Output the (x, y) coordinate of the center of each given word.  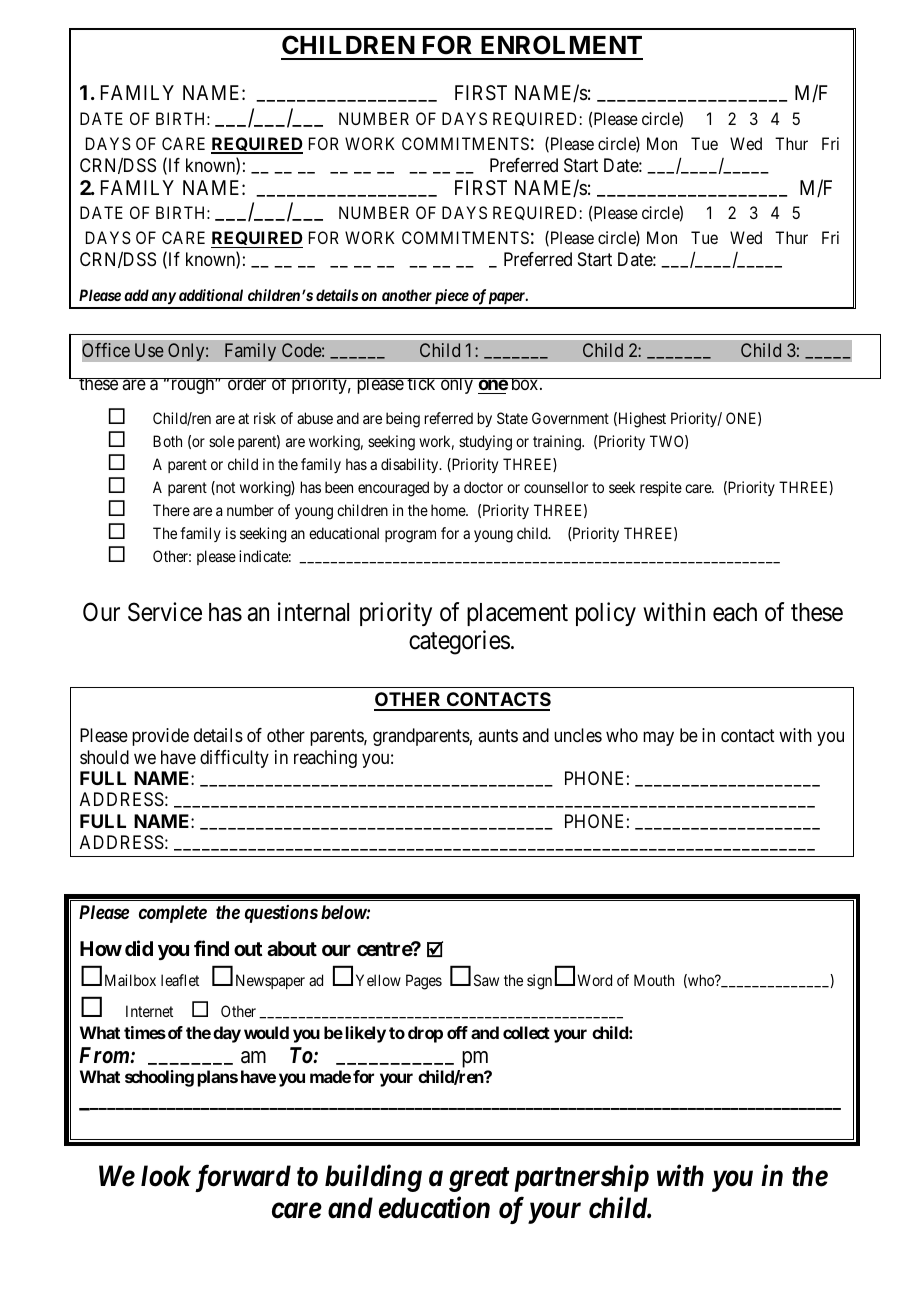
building (373, 1178)
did (139, 948)
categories (459, 642)
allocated (558, 351)
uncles (578, 735)
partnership (581, 1178)
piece (451, 298)
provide (160, 737)
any (163, 300)
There (171, 510)
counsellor (556, 487)
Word (594, 980)
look (166, 1176)
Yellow (378, 980)
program (410, 536)
